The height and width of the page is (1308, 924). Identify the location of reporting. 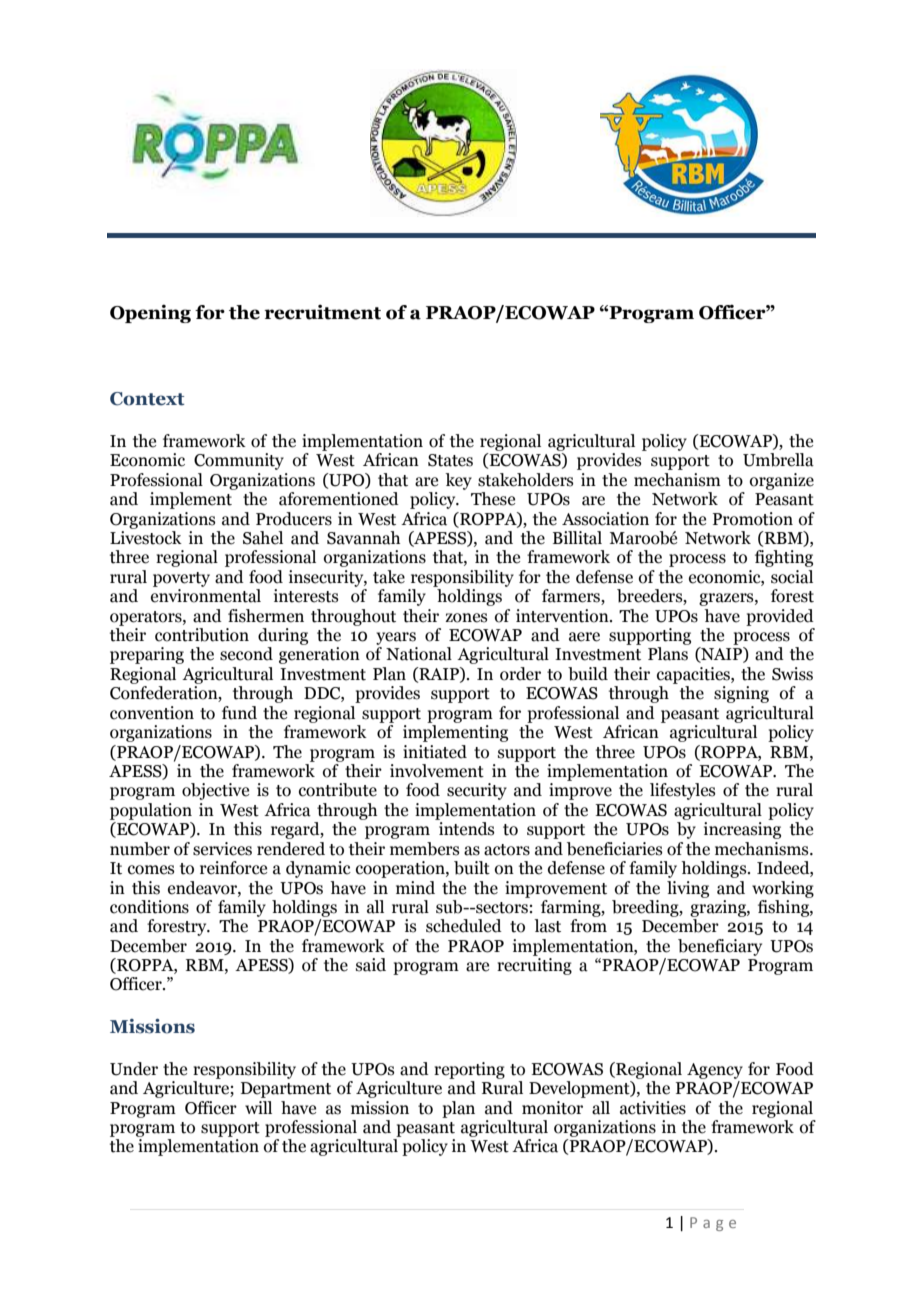
(469, 1070).
